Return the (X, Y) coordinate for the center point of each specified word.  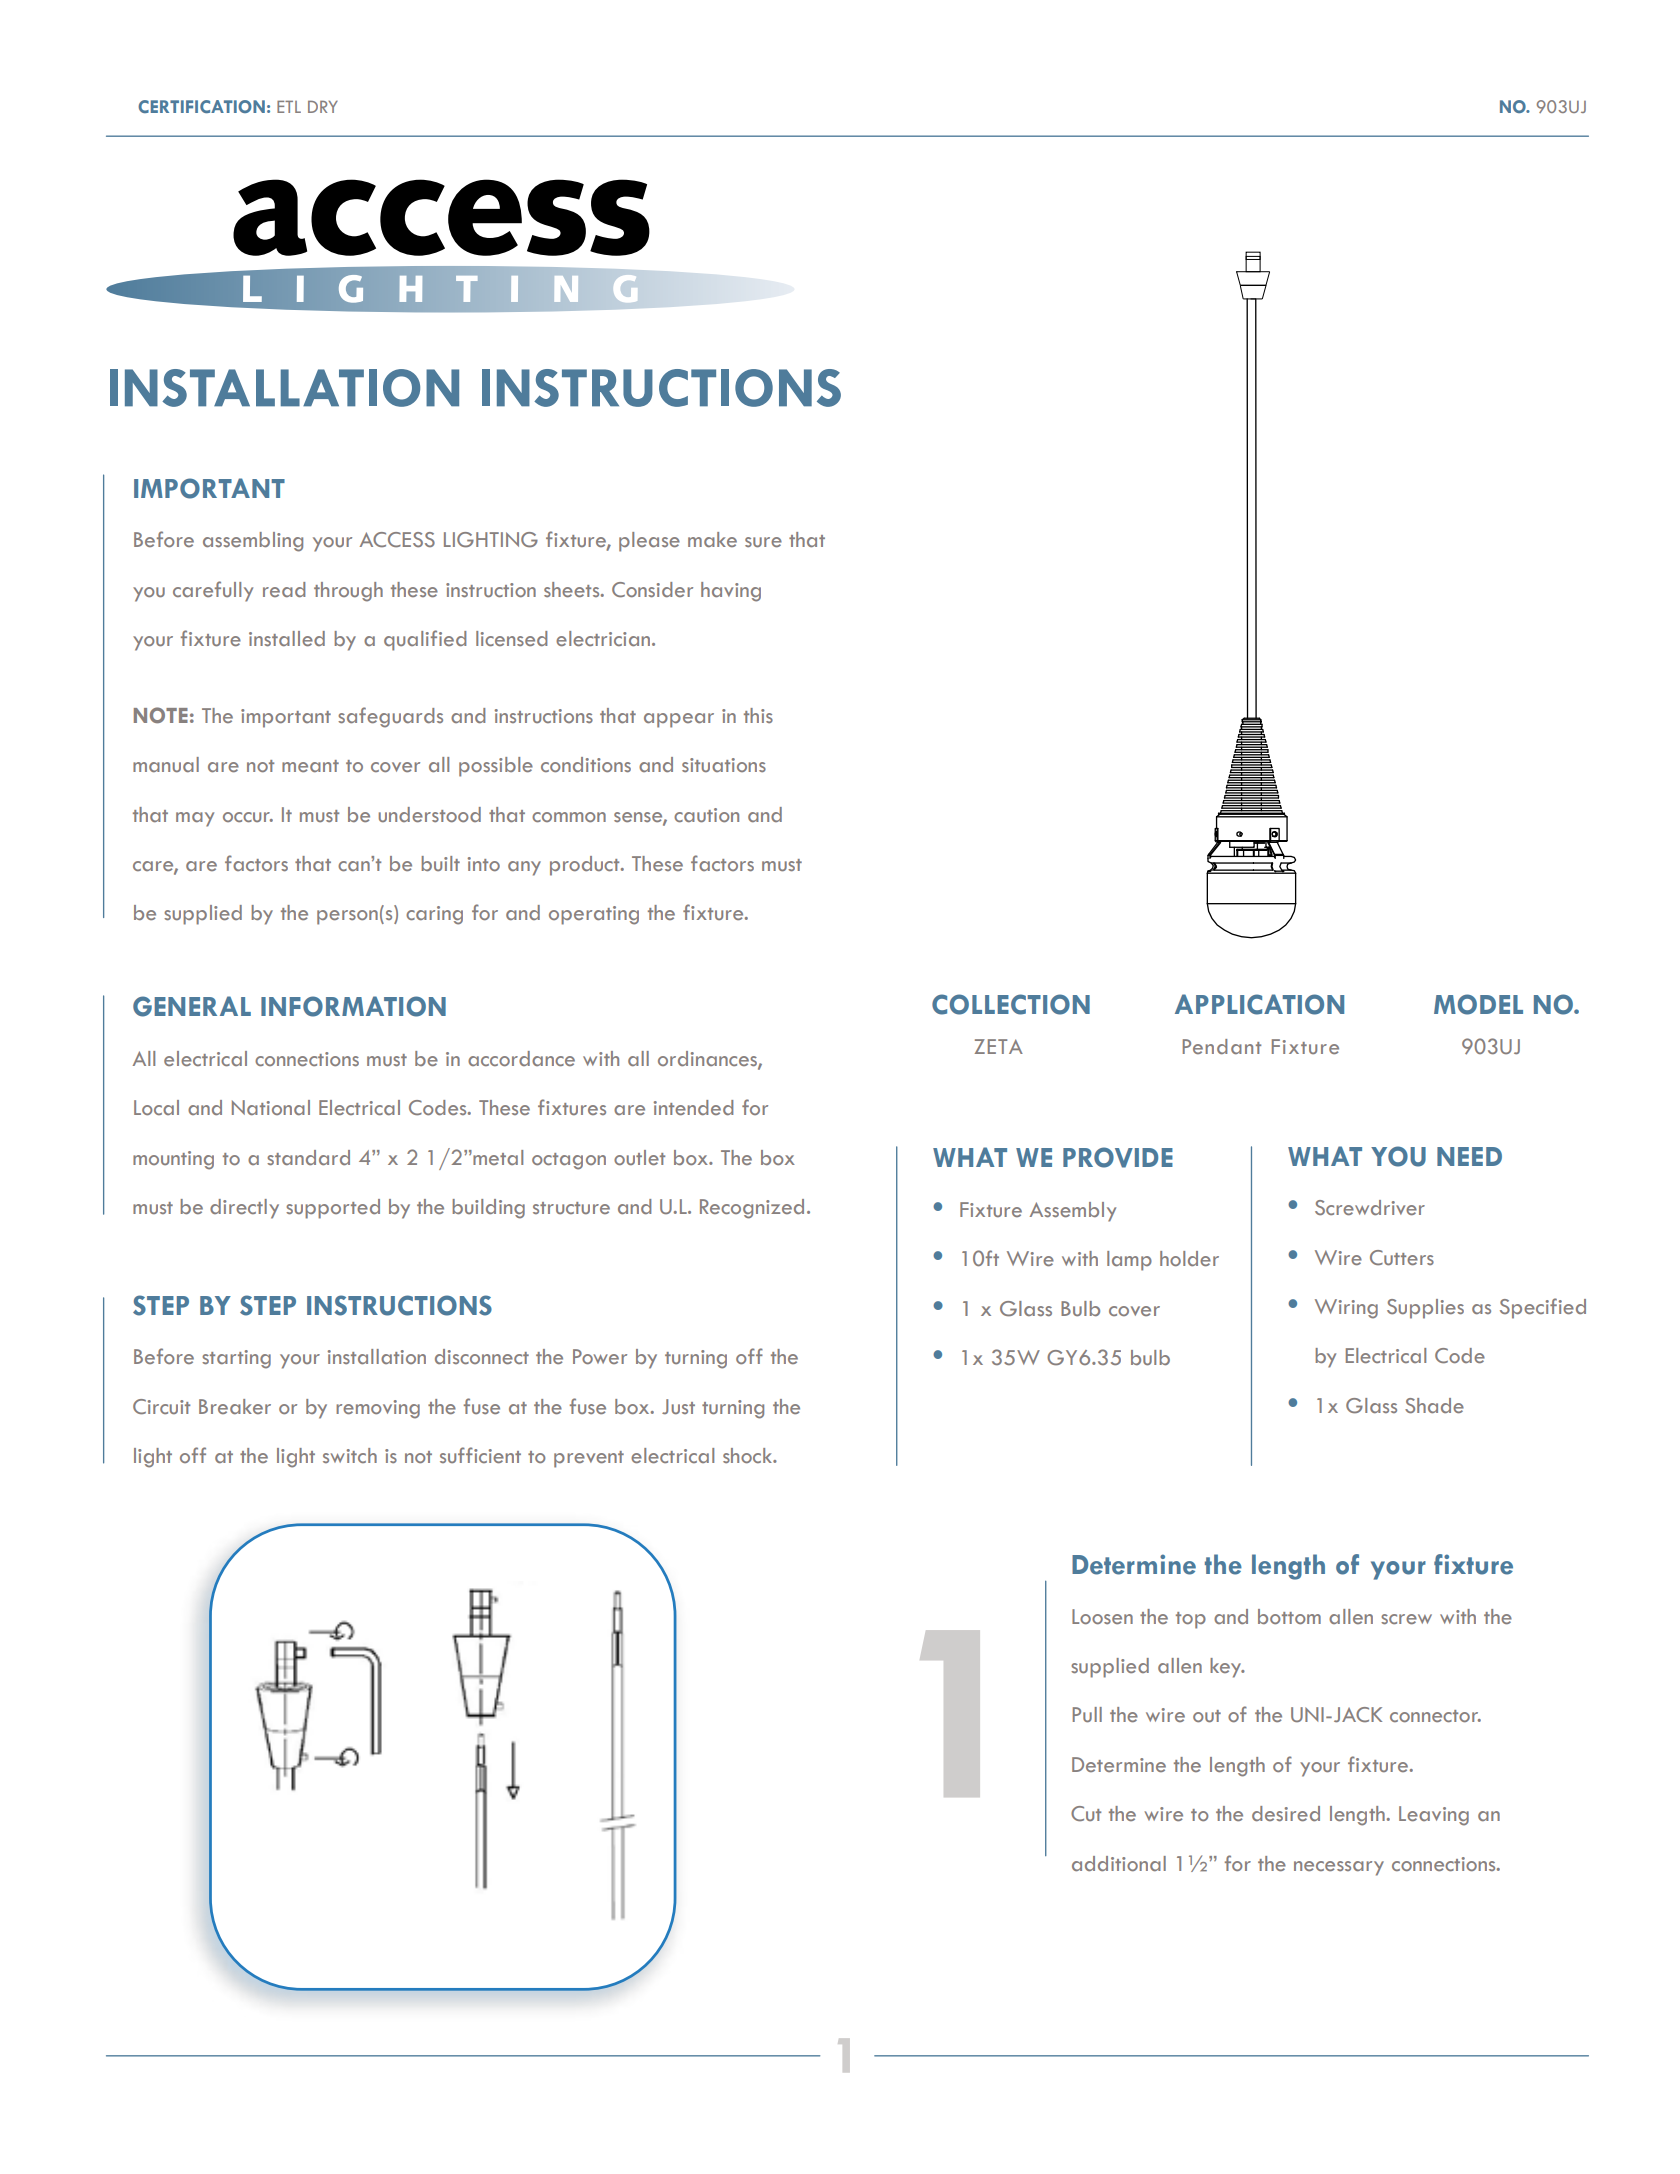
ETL (289, 106)
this (758, 715)
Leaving (1434, 1816)
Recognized (752, 1209)
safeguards (390, 717)
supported (333, 1209)
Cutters (1402, 1257)
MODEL (1478, 1004)
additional (1119, 1863)
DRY (323, 106)
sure (763, 542)
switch (350, 1455)
